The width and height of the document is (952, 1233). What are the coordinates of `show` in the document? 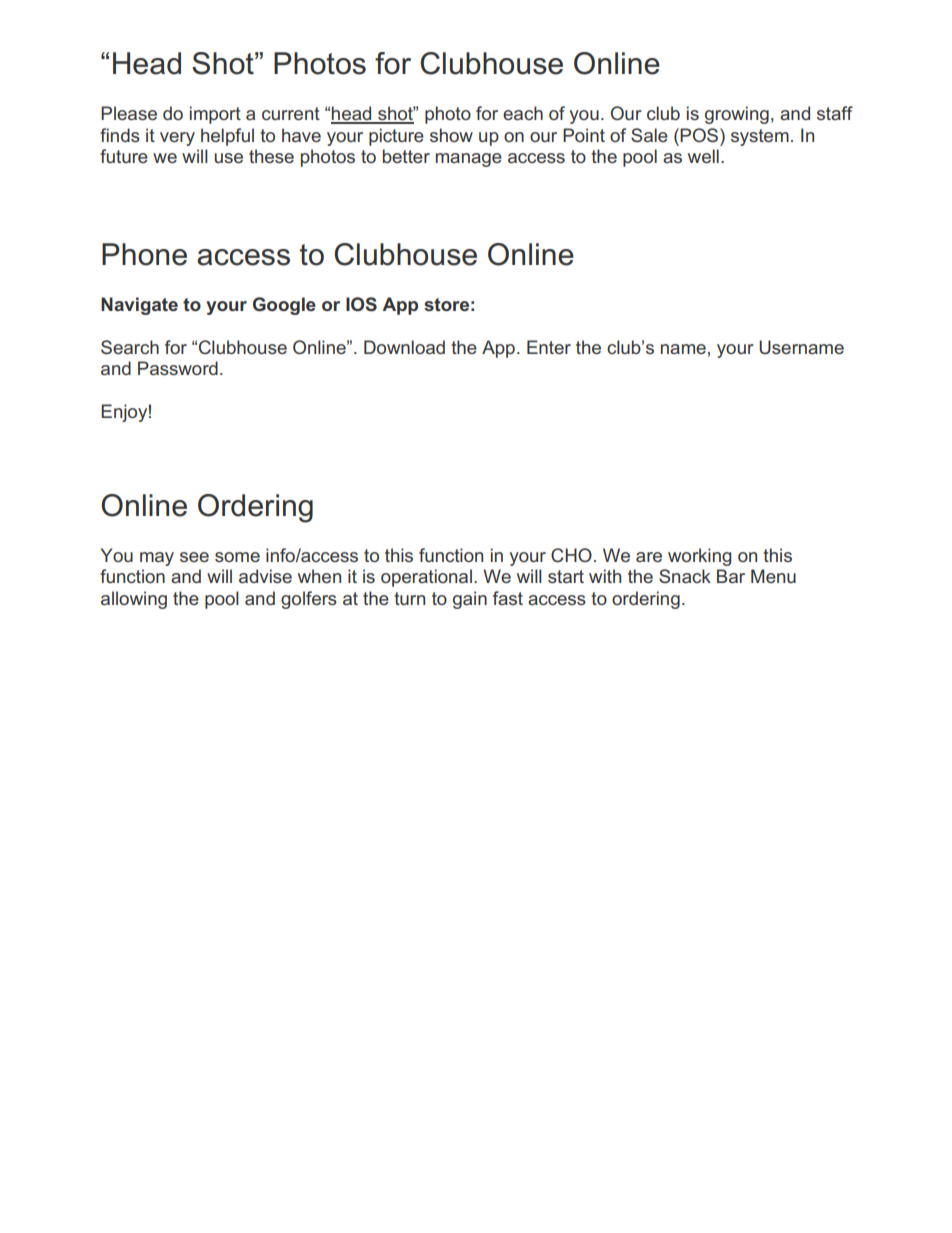 It's located at (451, 135).
